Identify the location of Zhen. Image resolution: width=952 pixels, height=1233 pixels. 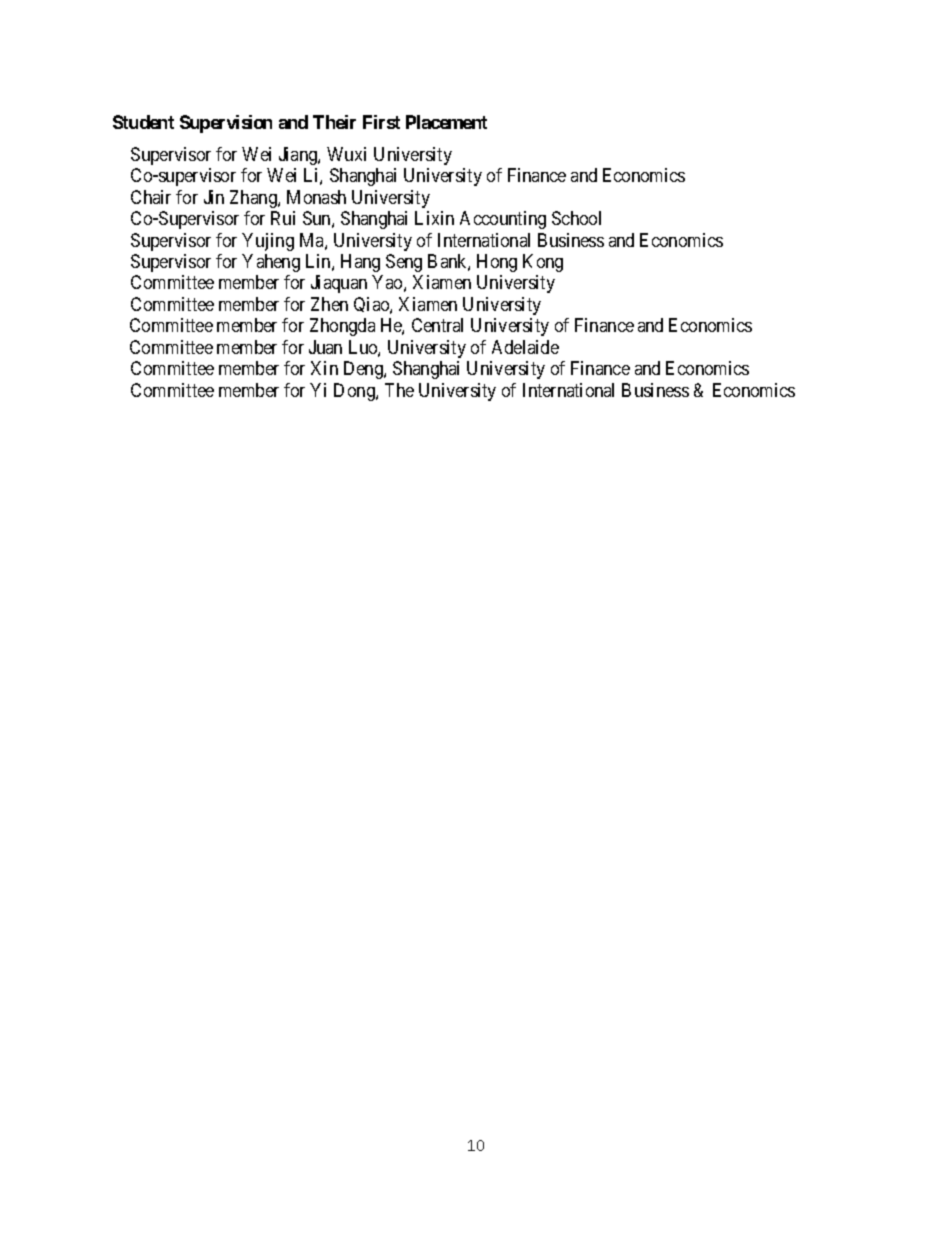
(329, 304).
